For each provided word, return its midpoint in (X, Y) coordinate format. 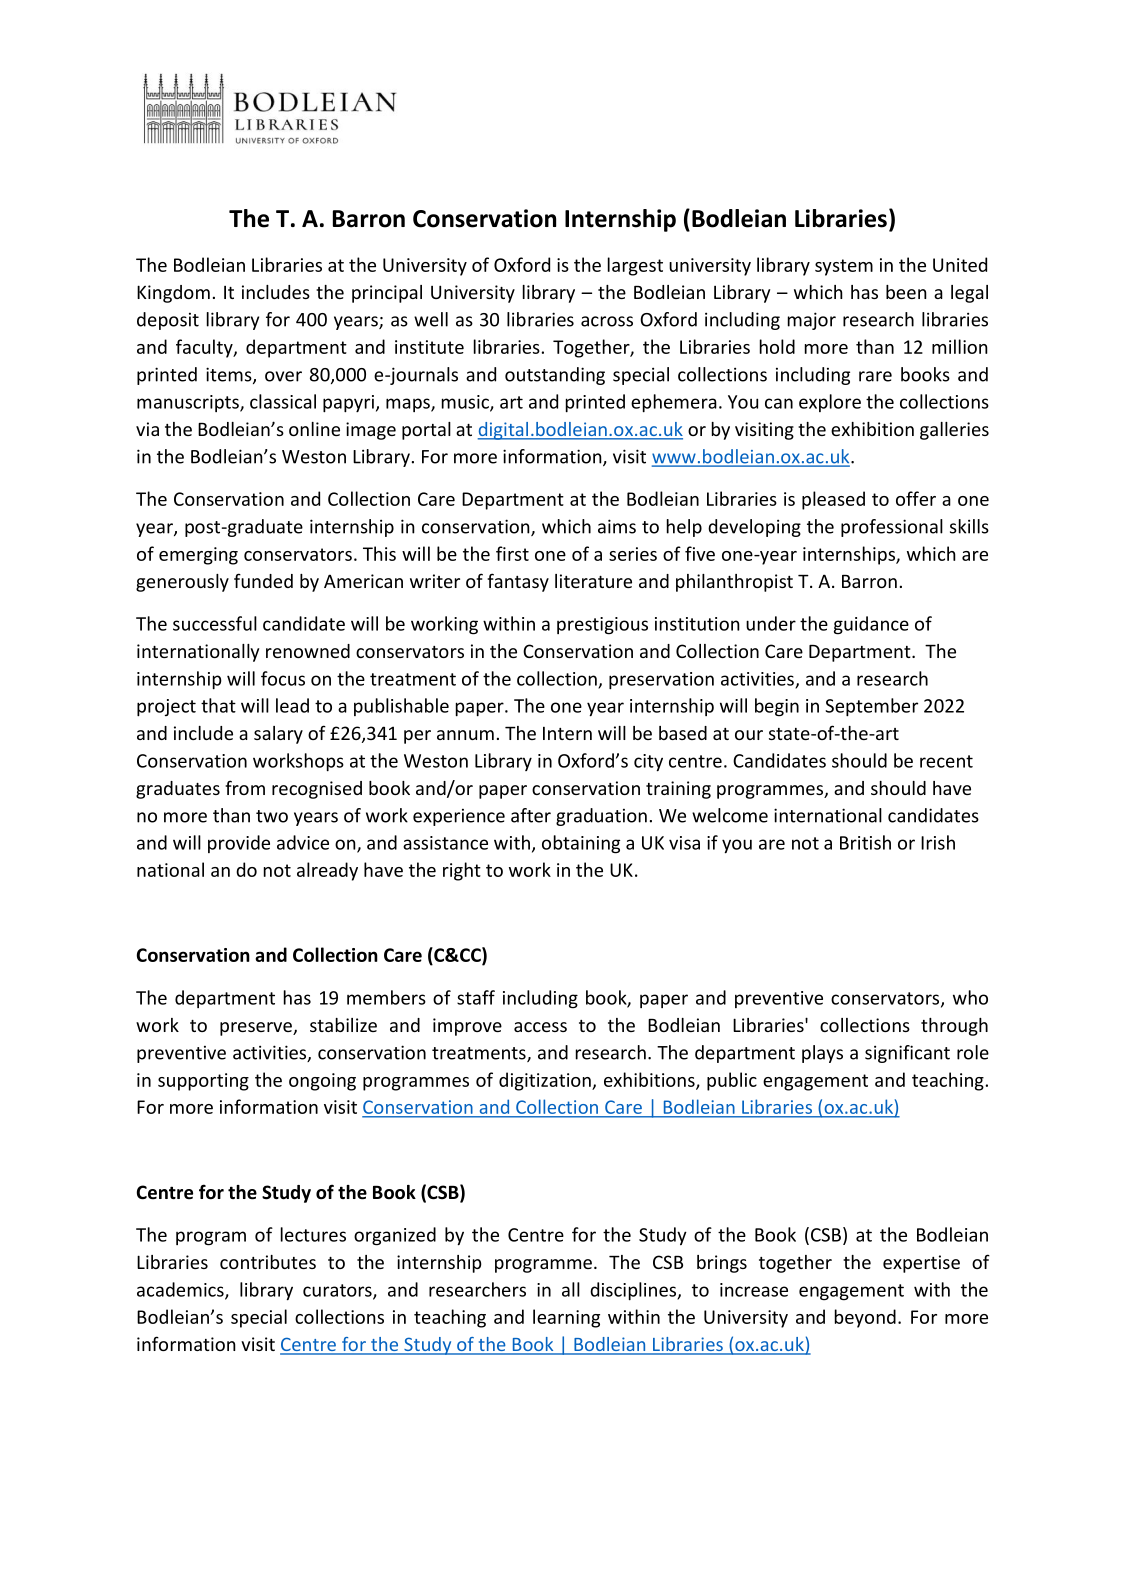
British (865, 842)
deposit (168, 321)
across (607, 321)
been (906, 292)
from (245, 787)
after (531, 815)
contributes (268, 1262)
